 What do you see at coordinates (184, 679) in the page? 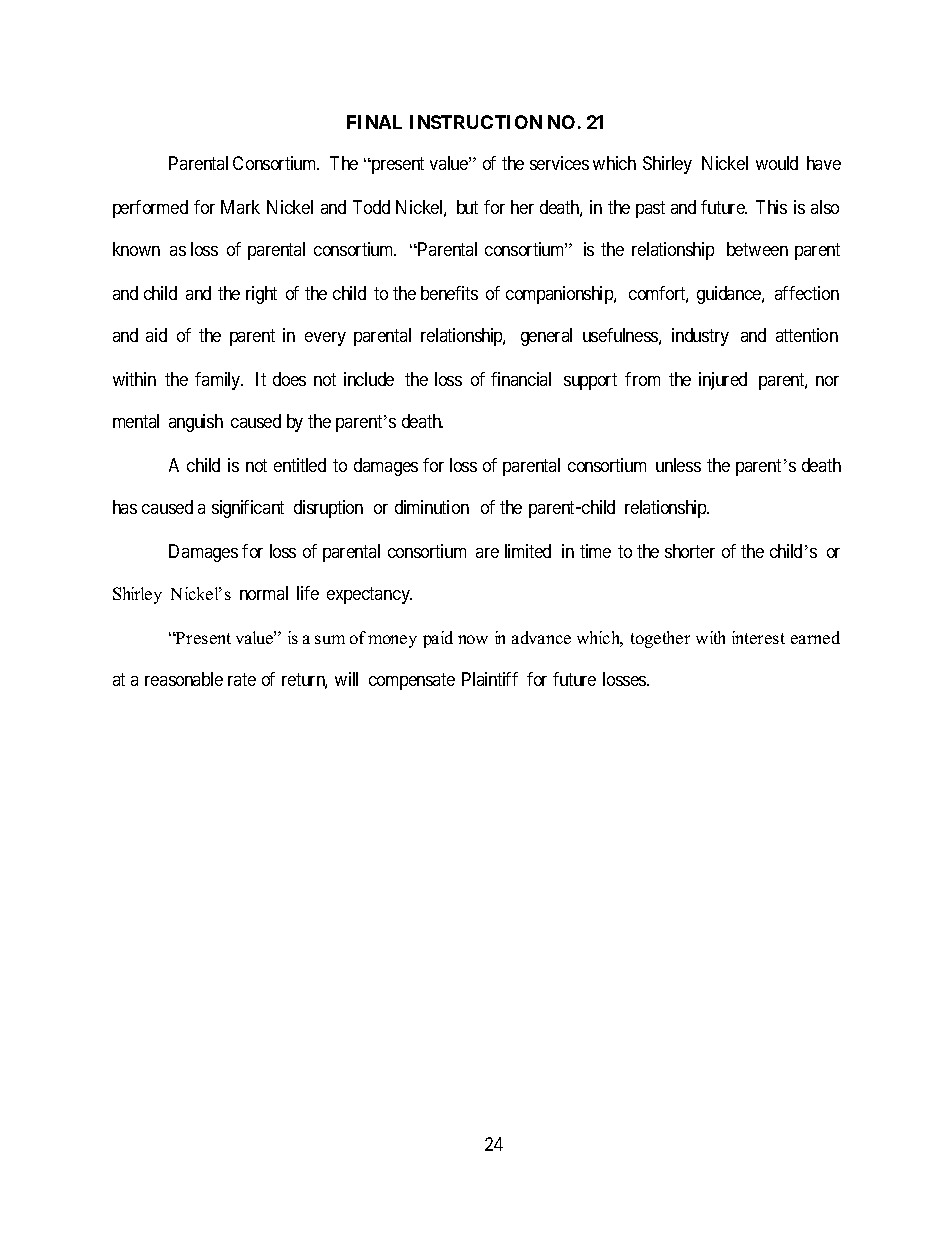
I see `reasonable` at bounding box center [184, 679].
